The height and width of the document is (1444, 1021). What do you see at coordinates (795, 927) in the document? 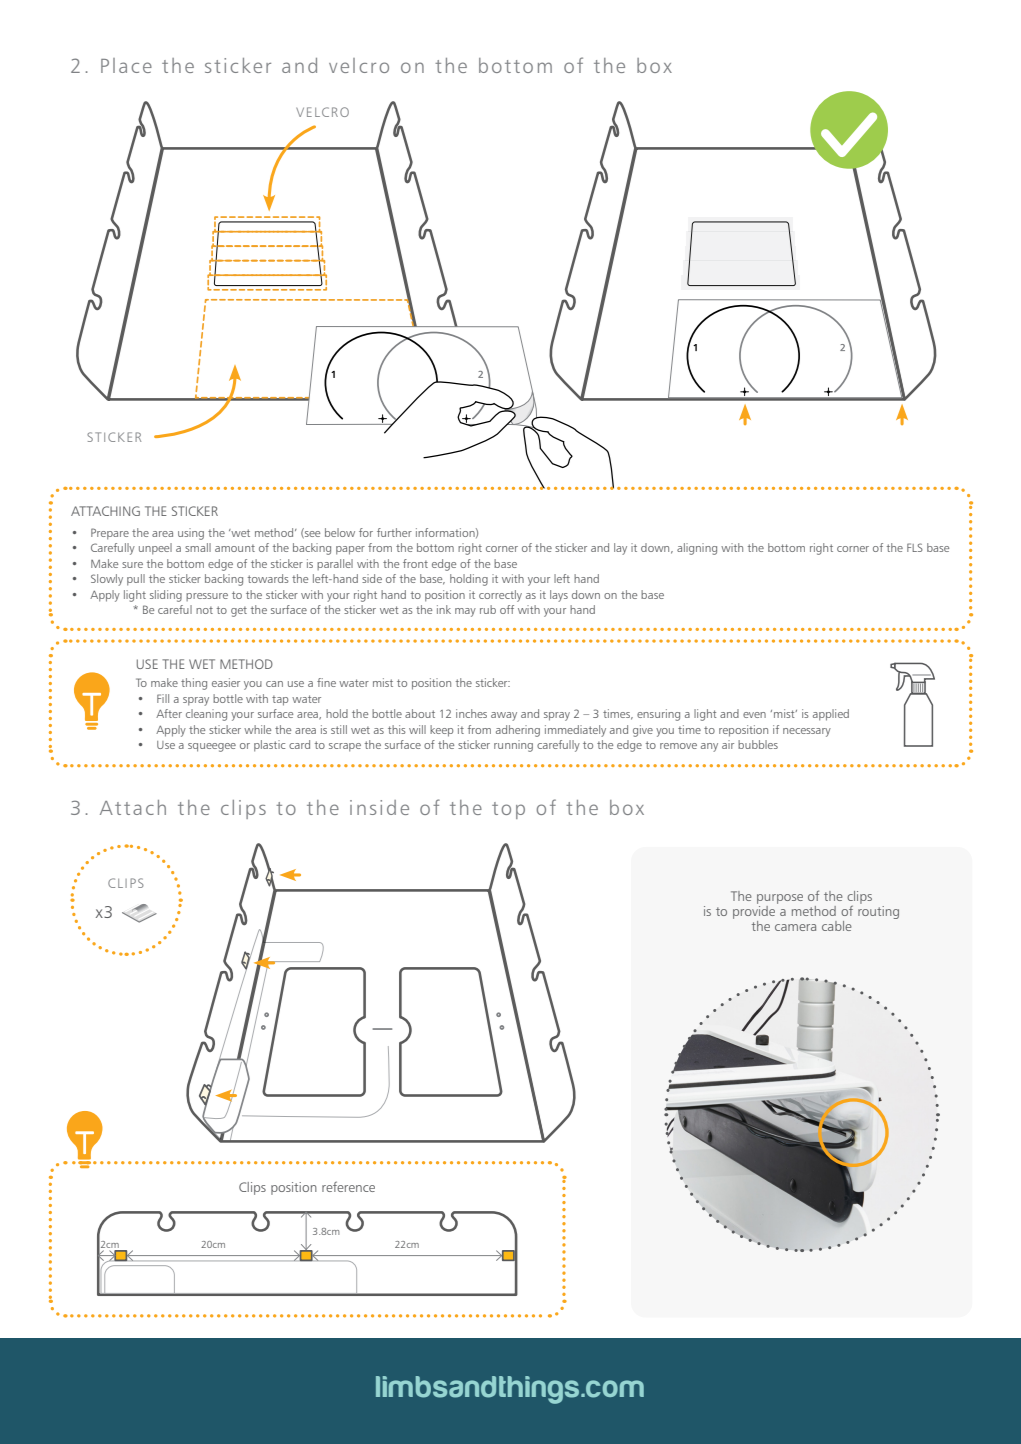
I see `camera` at bounding box center [795, 927].
